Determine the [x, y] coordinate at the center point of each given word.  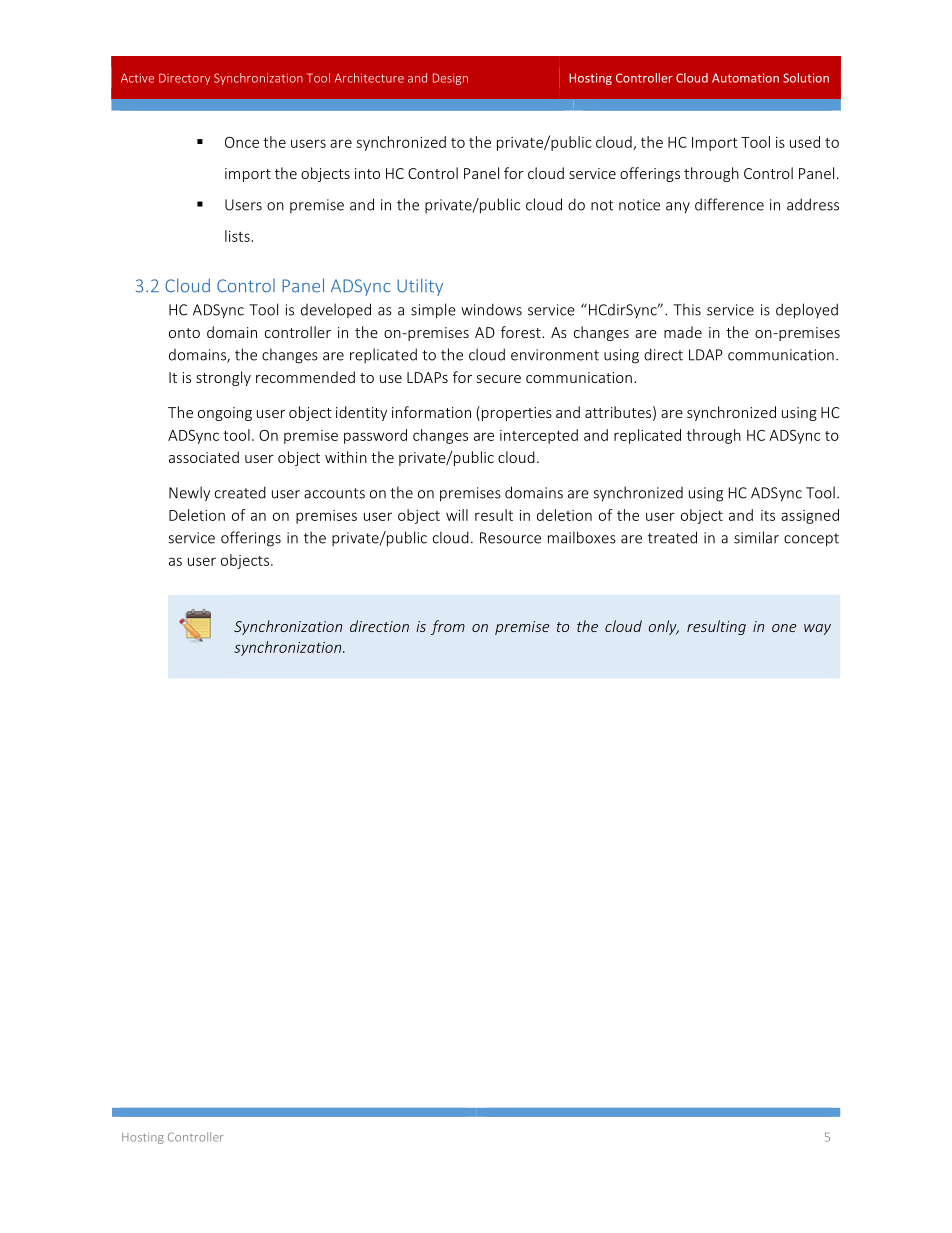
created [240, 492]
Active [137, 78]
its [768, 515]
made [683, 332]
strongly [223, 378]
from [448, 627]
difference [729, 204]
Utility [420, 287]
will [457, 515]
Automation [745, 78]
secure [499, 379]
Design [450, 79]
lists [238, 236]
